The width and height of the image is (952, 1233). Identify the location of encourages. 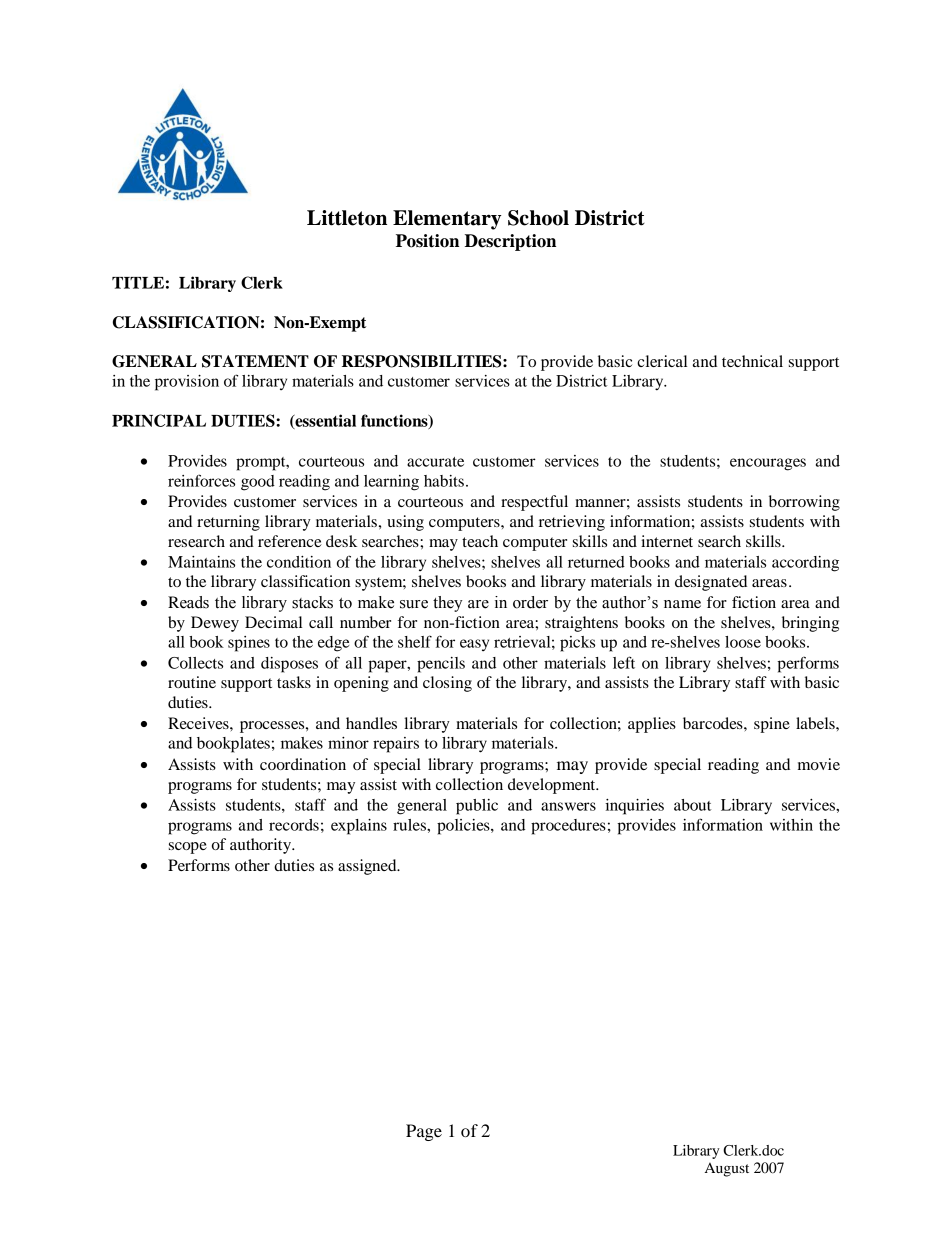
(768, 464).
